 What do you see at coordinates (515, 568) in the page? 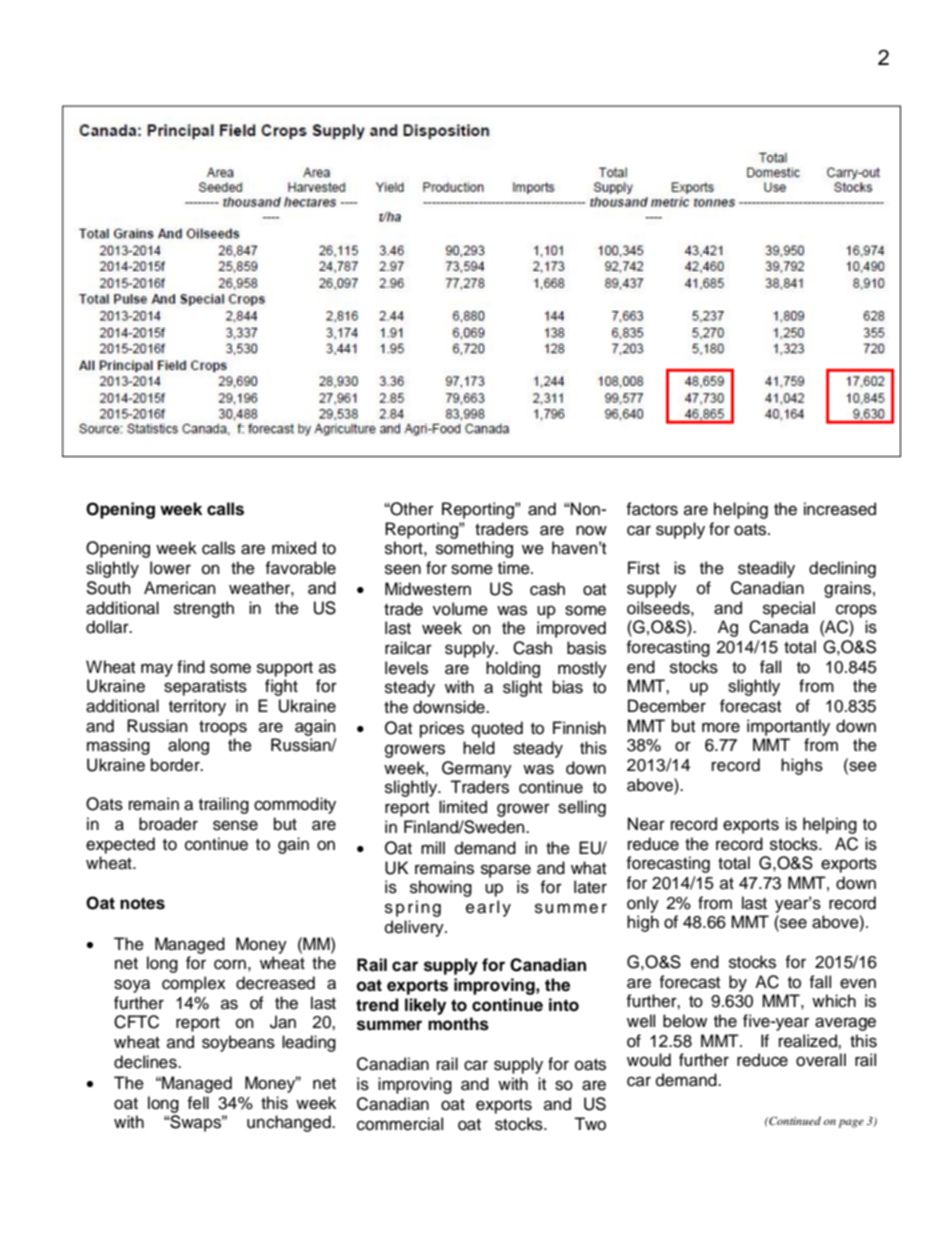
I see `time` at bounding box center [515, 568].
